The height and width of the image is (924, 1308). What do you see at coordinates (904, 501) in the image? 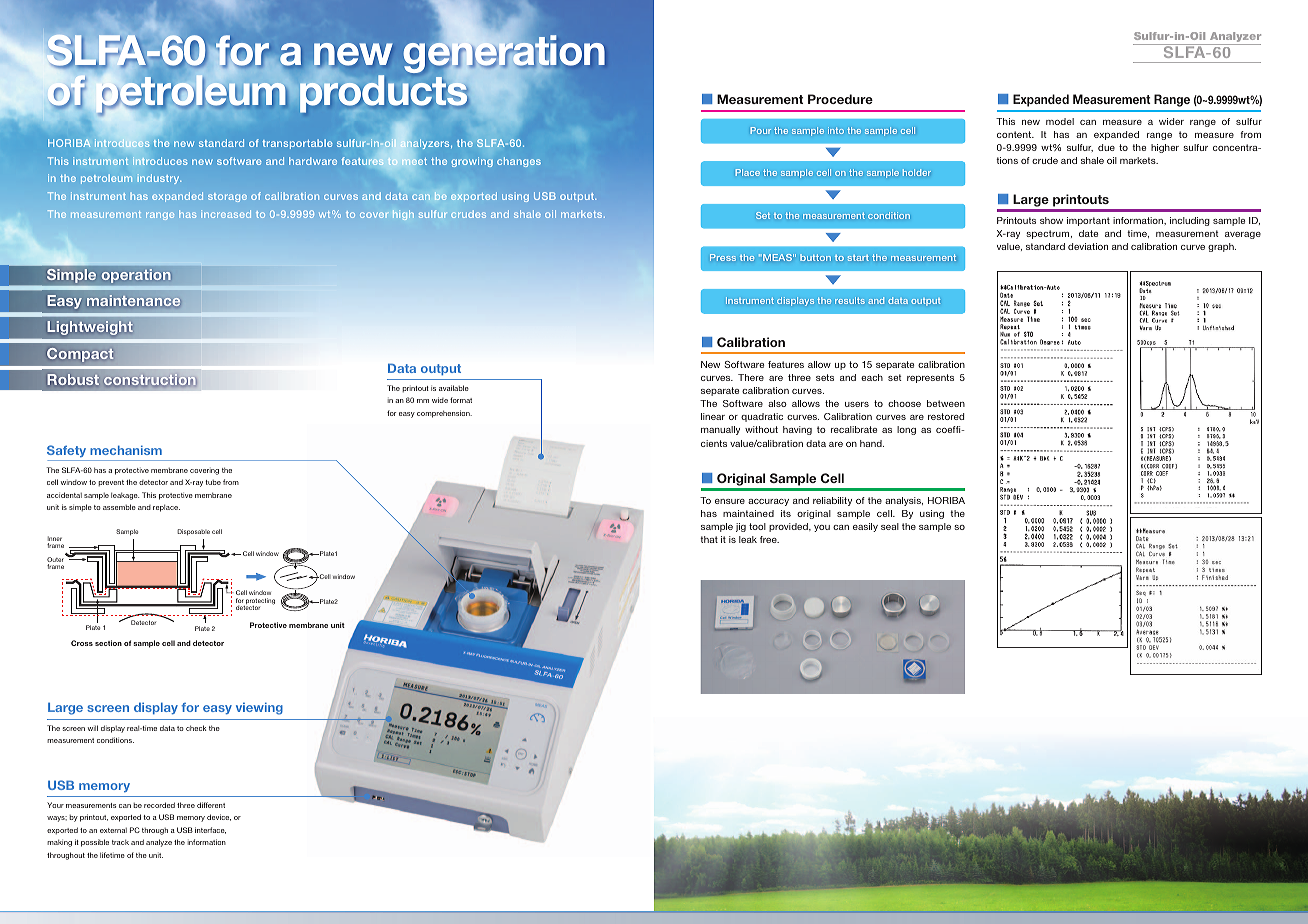
I see `analysis` at bounding box center [904, 501].
